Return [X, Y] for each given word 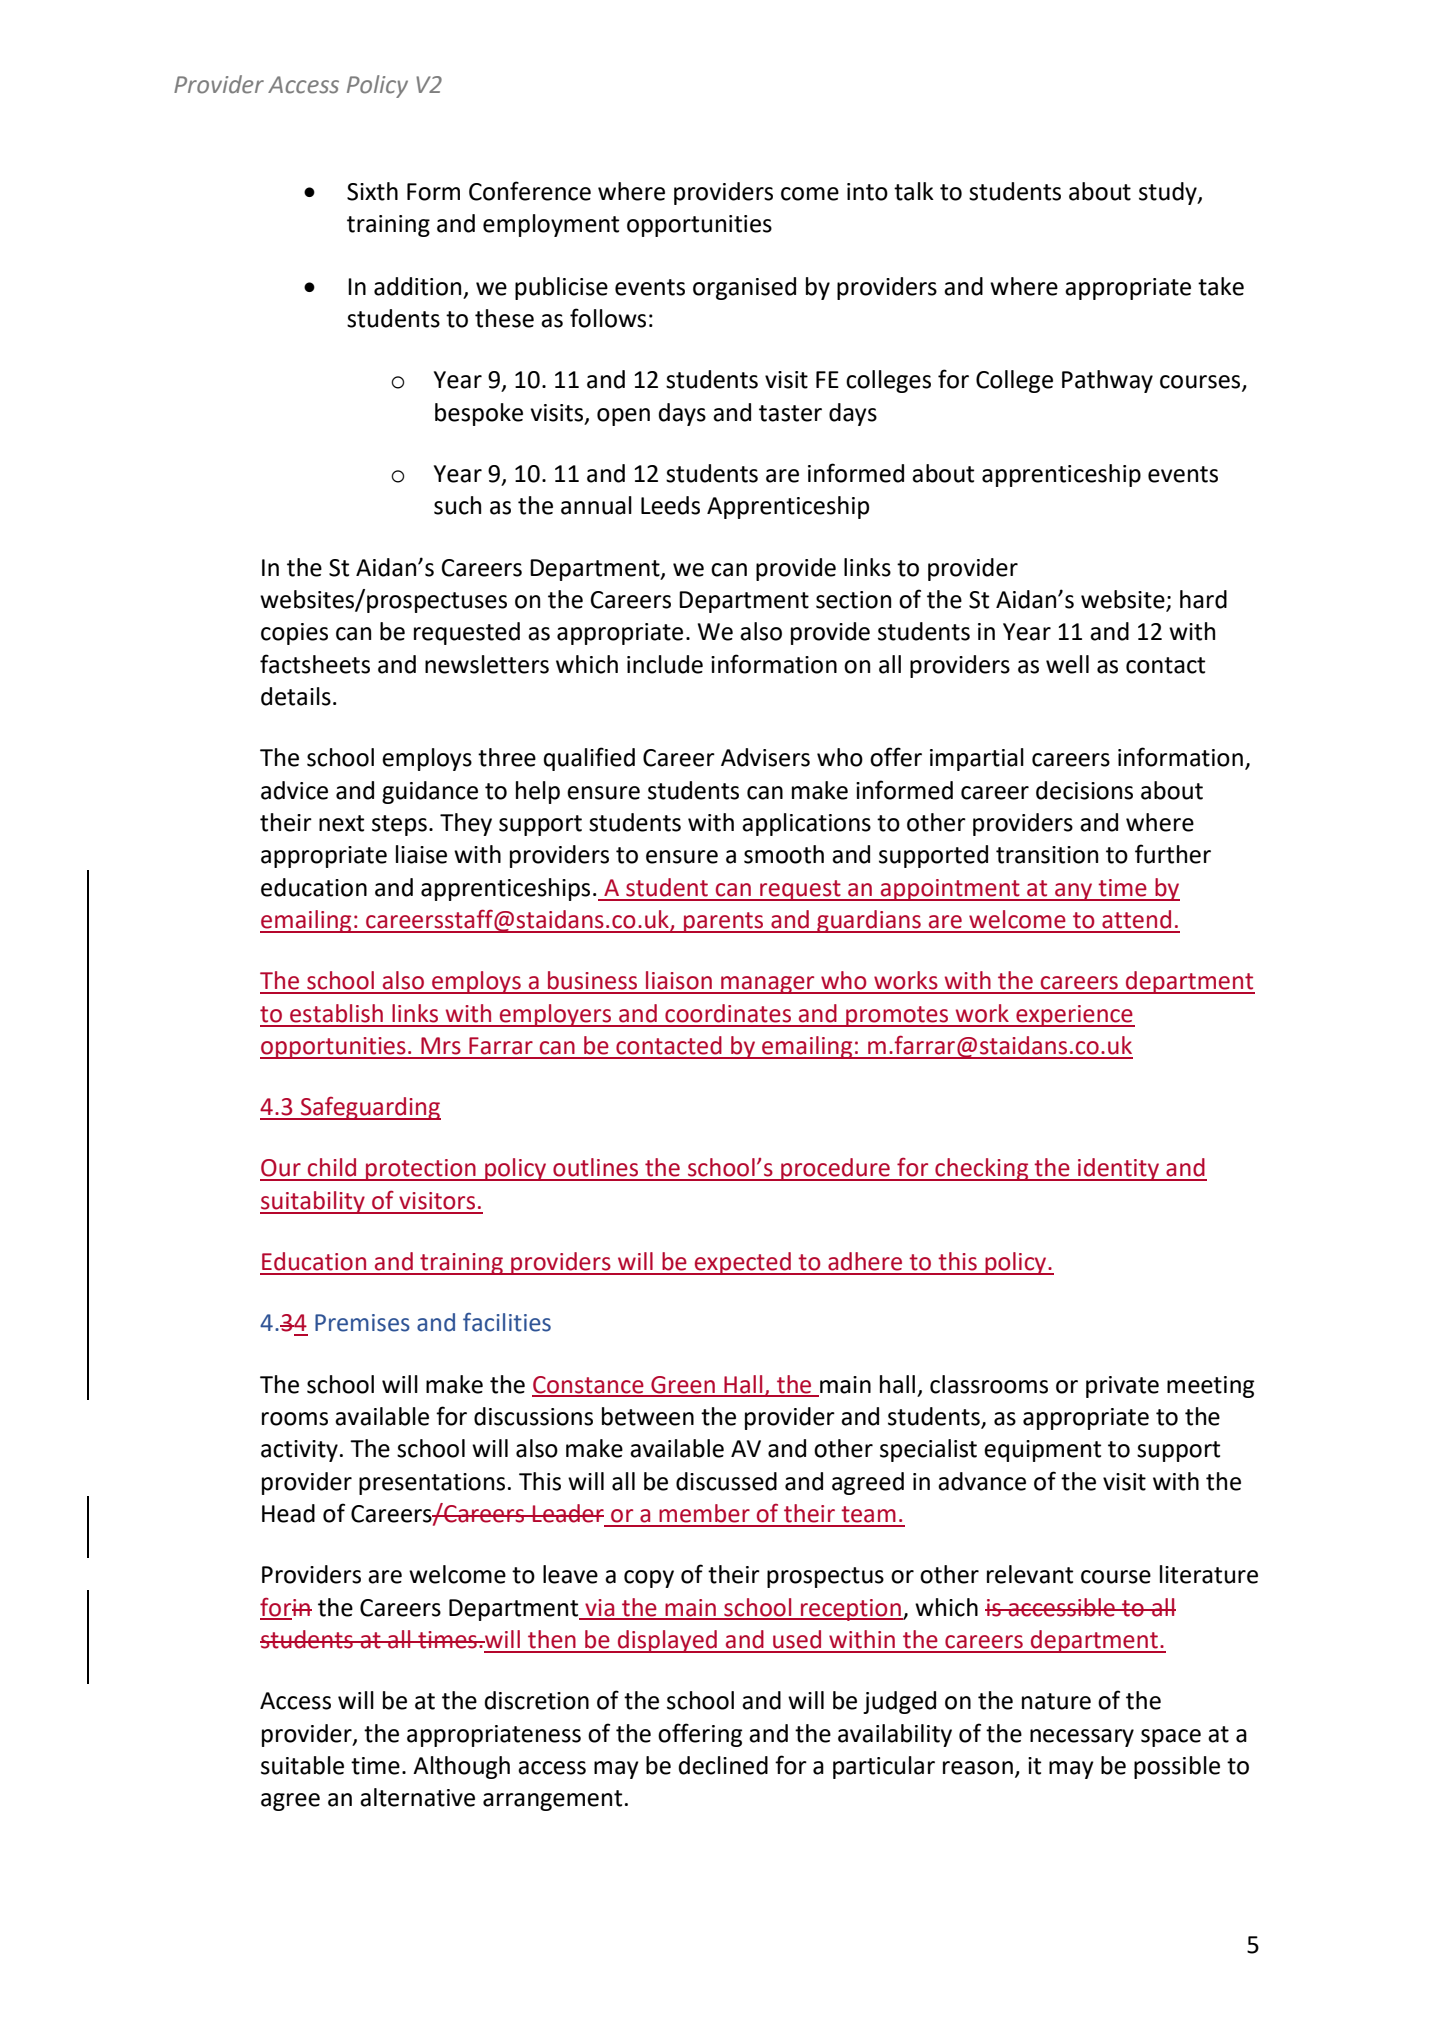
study [1169, 193]
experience [1074, 1016]
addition [417, 286]
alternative [417, 1797]
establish [336, 1013]
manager [768, 985]
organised [744, 288]
